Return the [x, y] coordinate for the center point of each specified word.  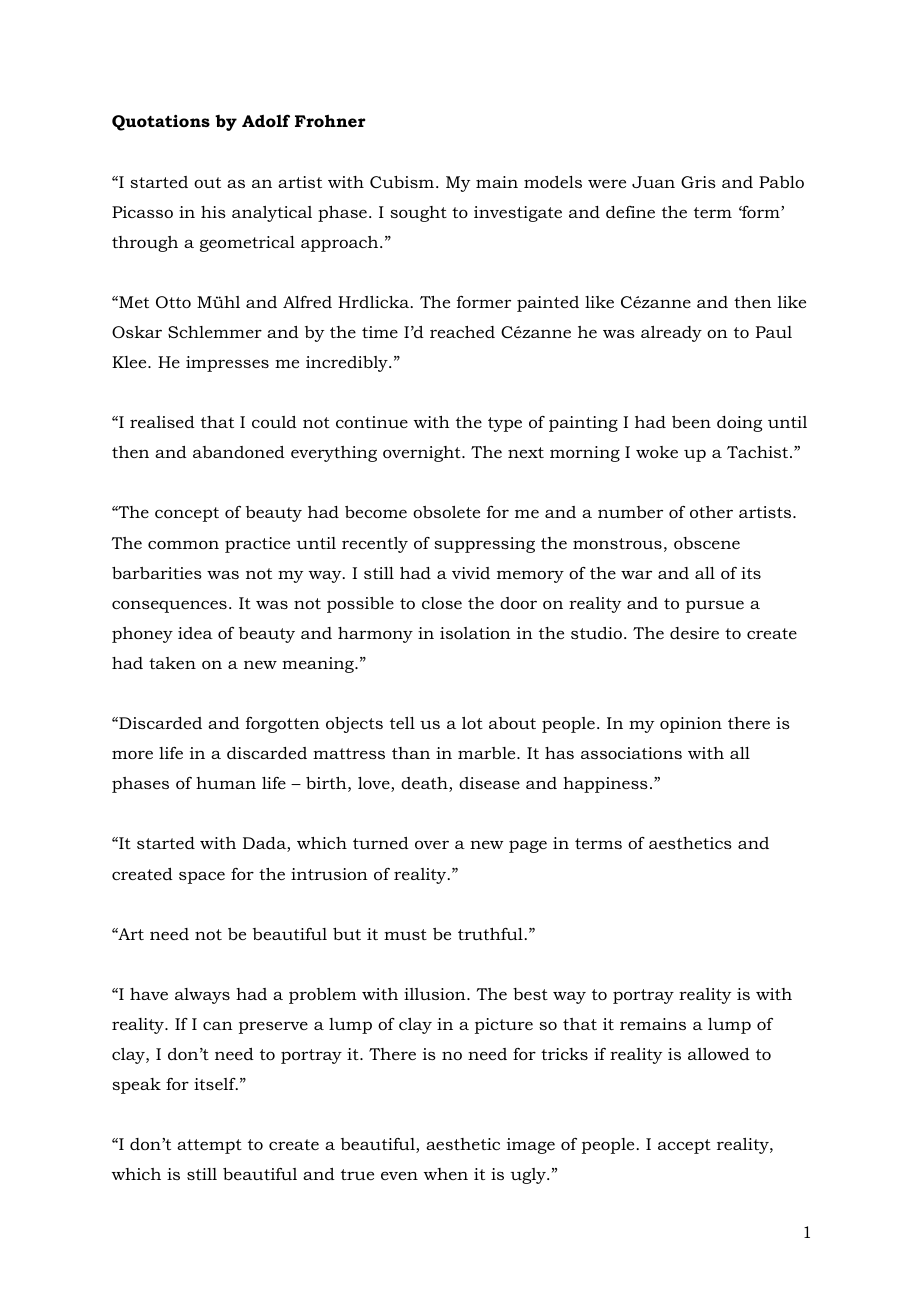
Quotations [161, 123]
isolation [475, 633]
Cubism [403, 182]
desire [694, 633]
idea [195, 633]
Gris [698, 182]
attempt [209, 1146]
